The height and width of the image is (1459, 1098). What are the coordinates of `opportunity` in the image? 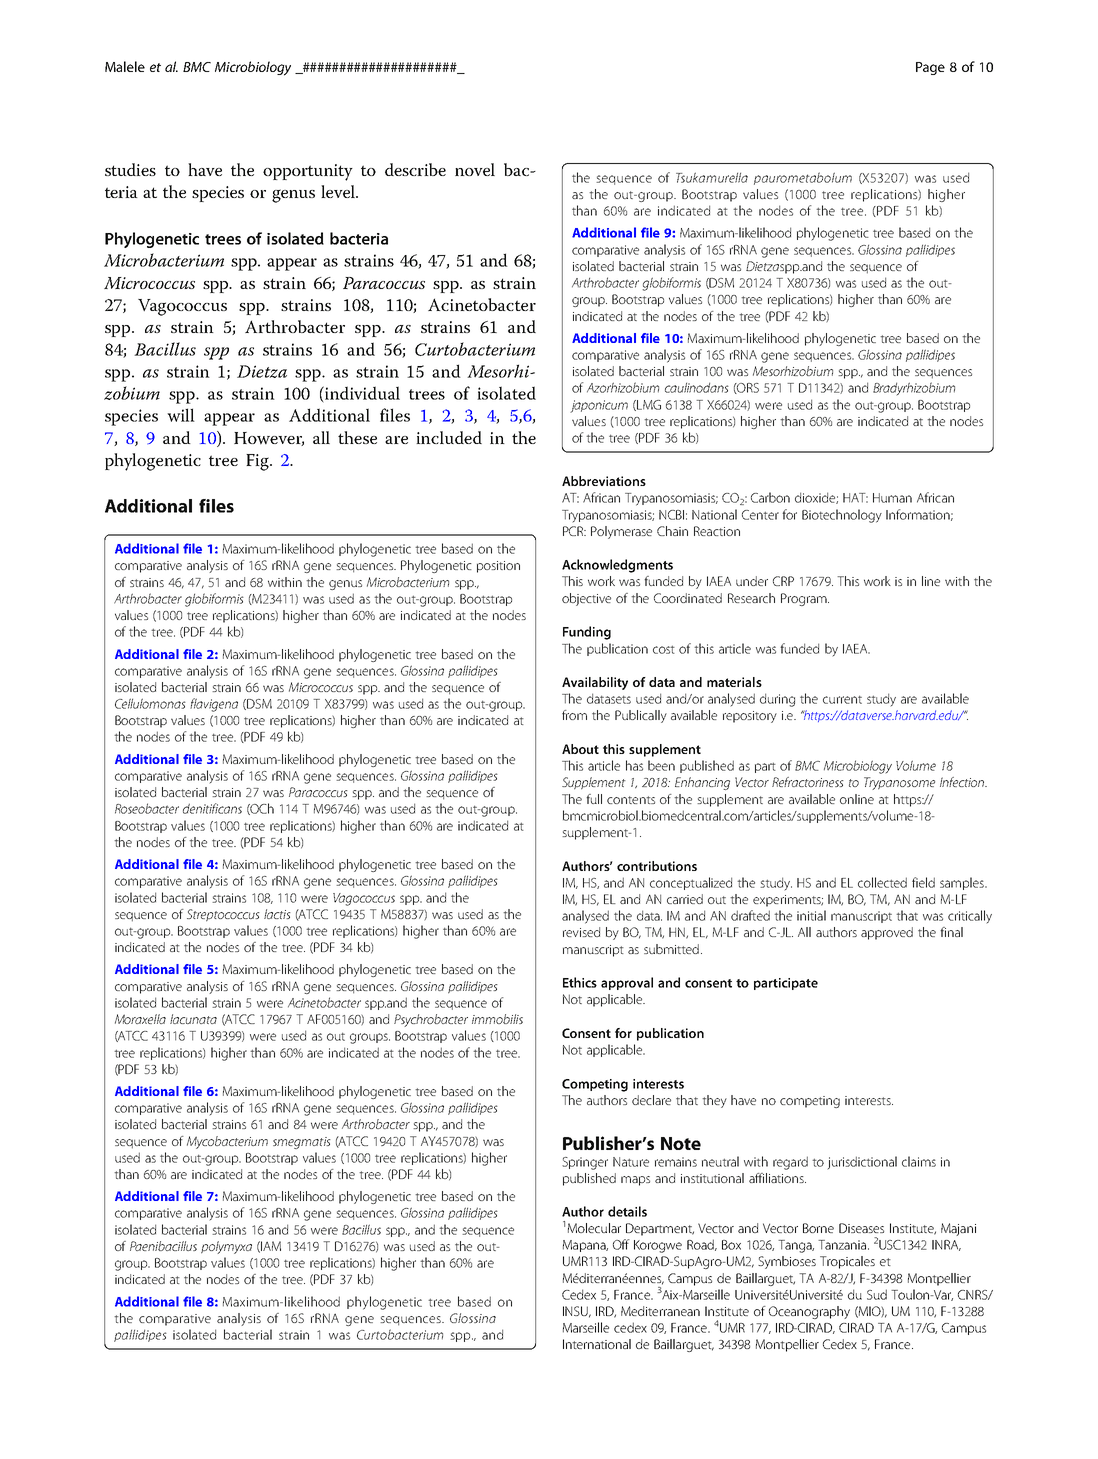 It's located at (308, 172).
